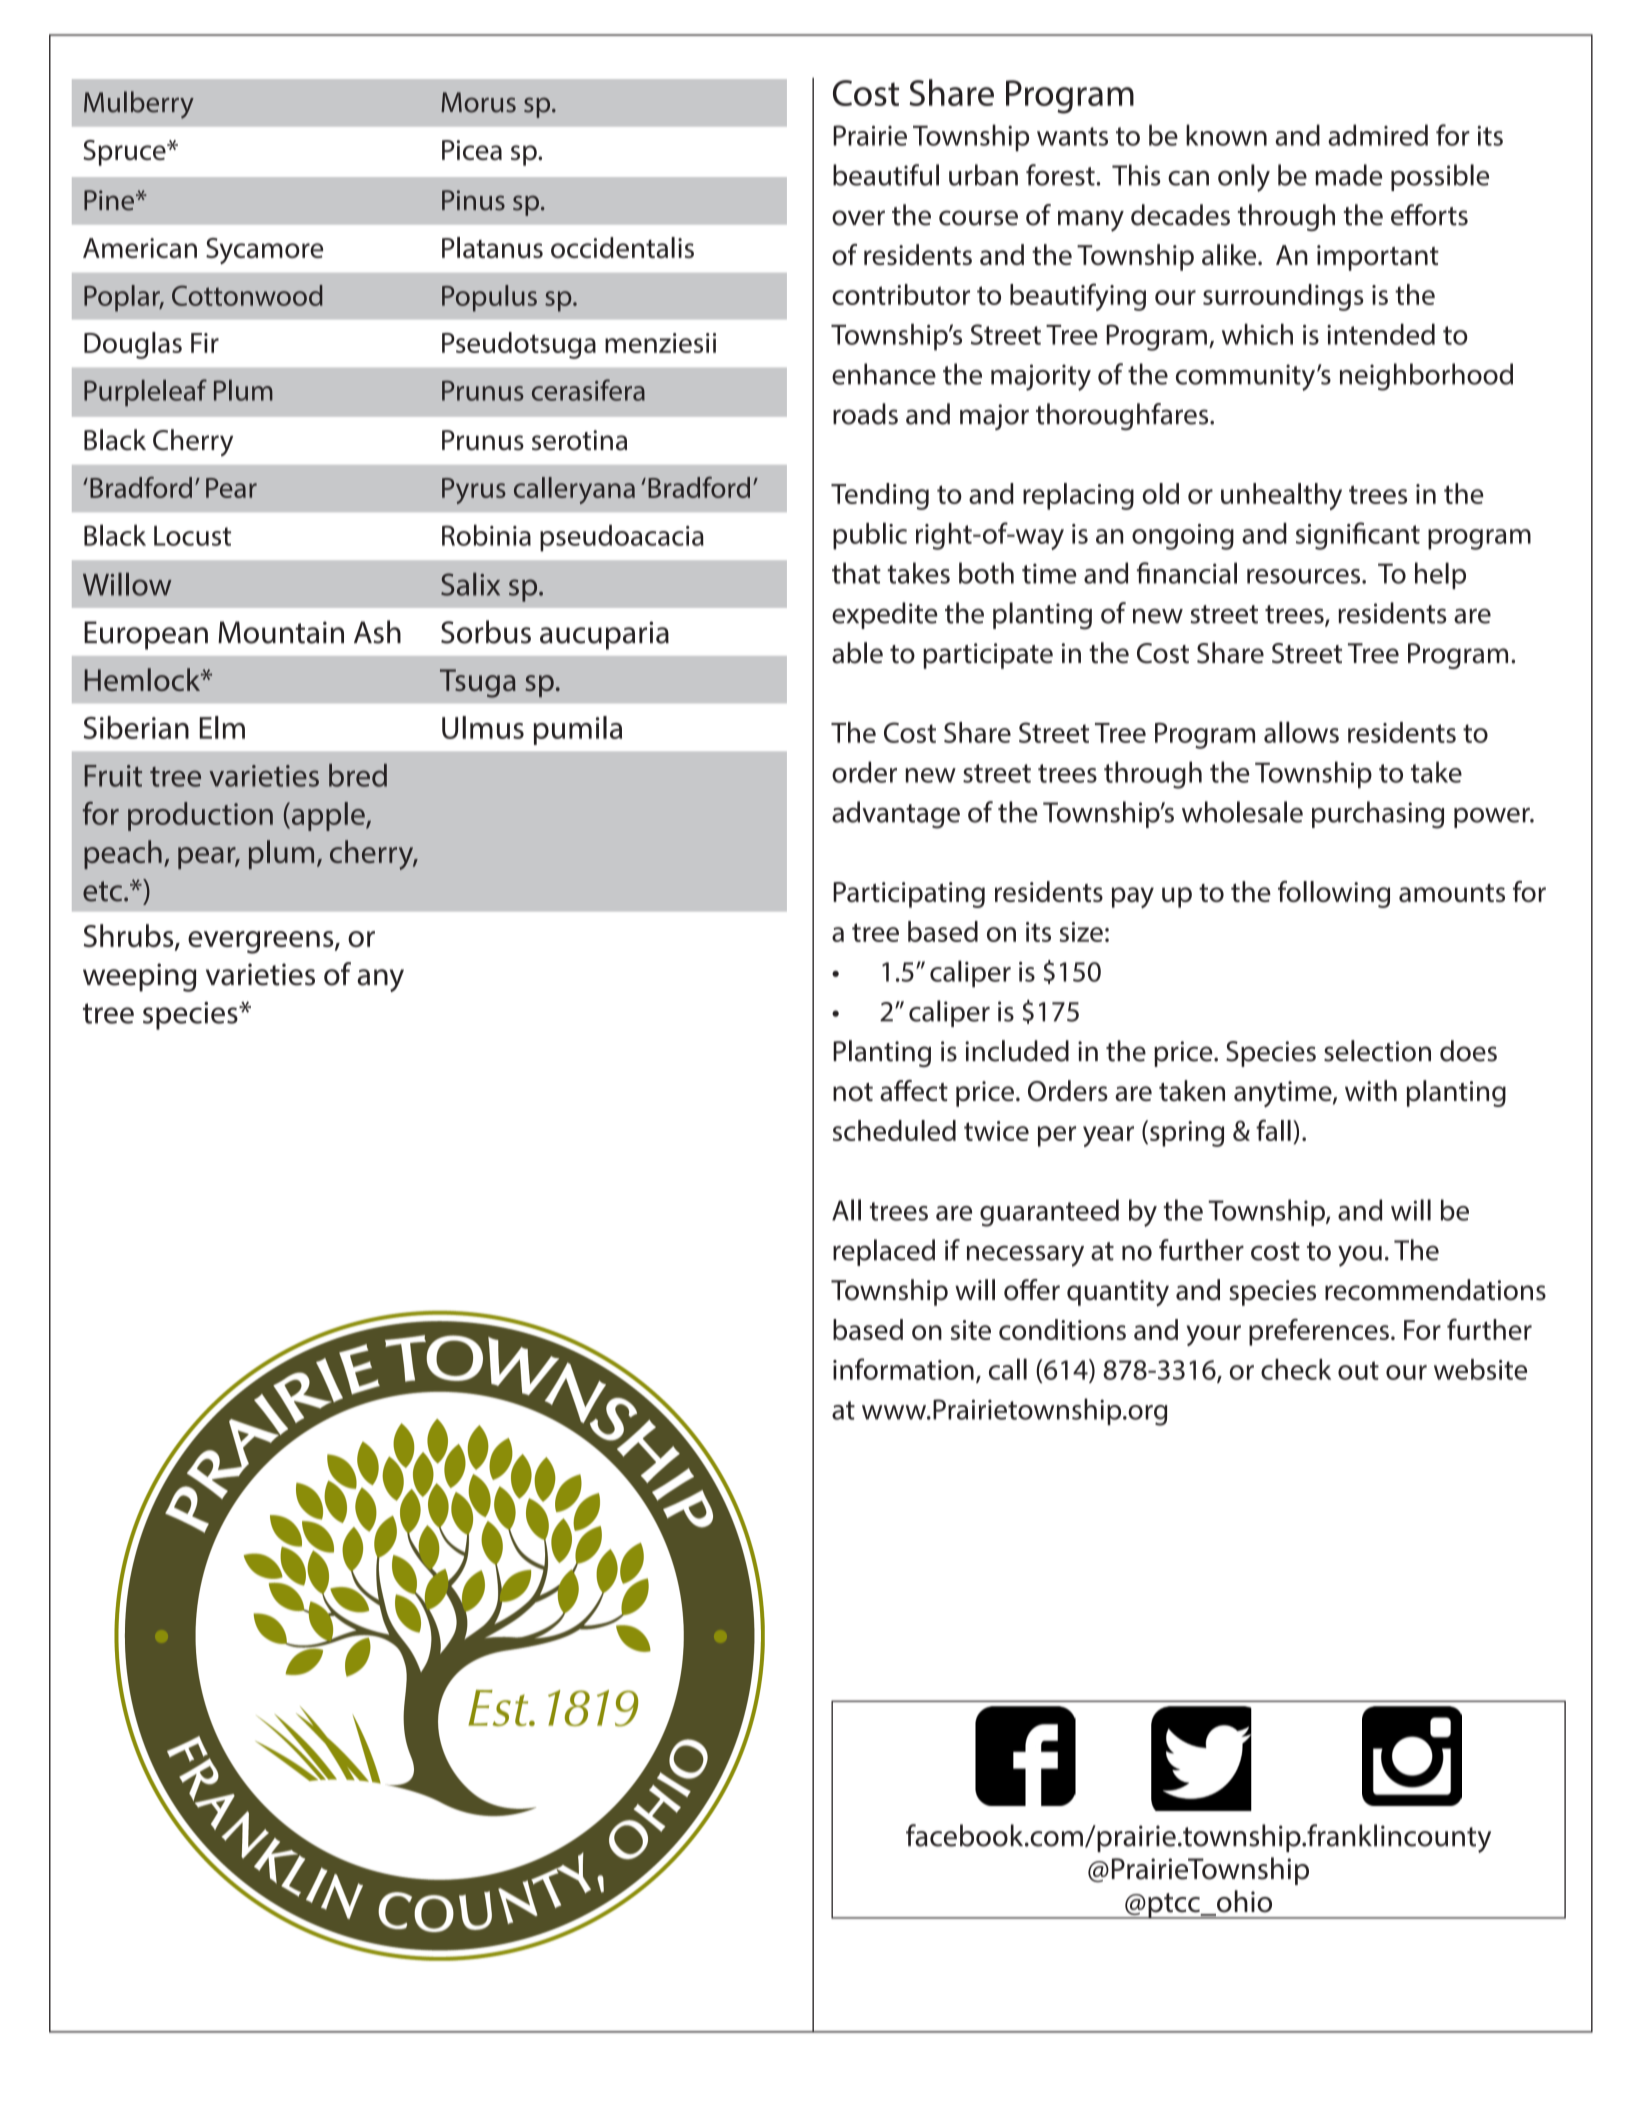  What do you see at coordinates (109, 200) in the document?
I see `Pine` at bounding box center [109, 200].
